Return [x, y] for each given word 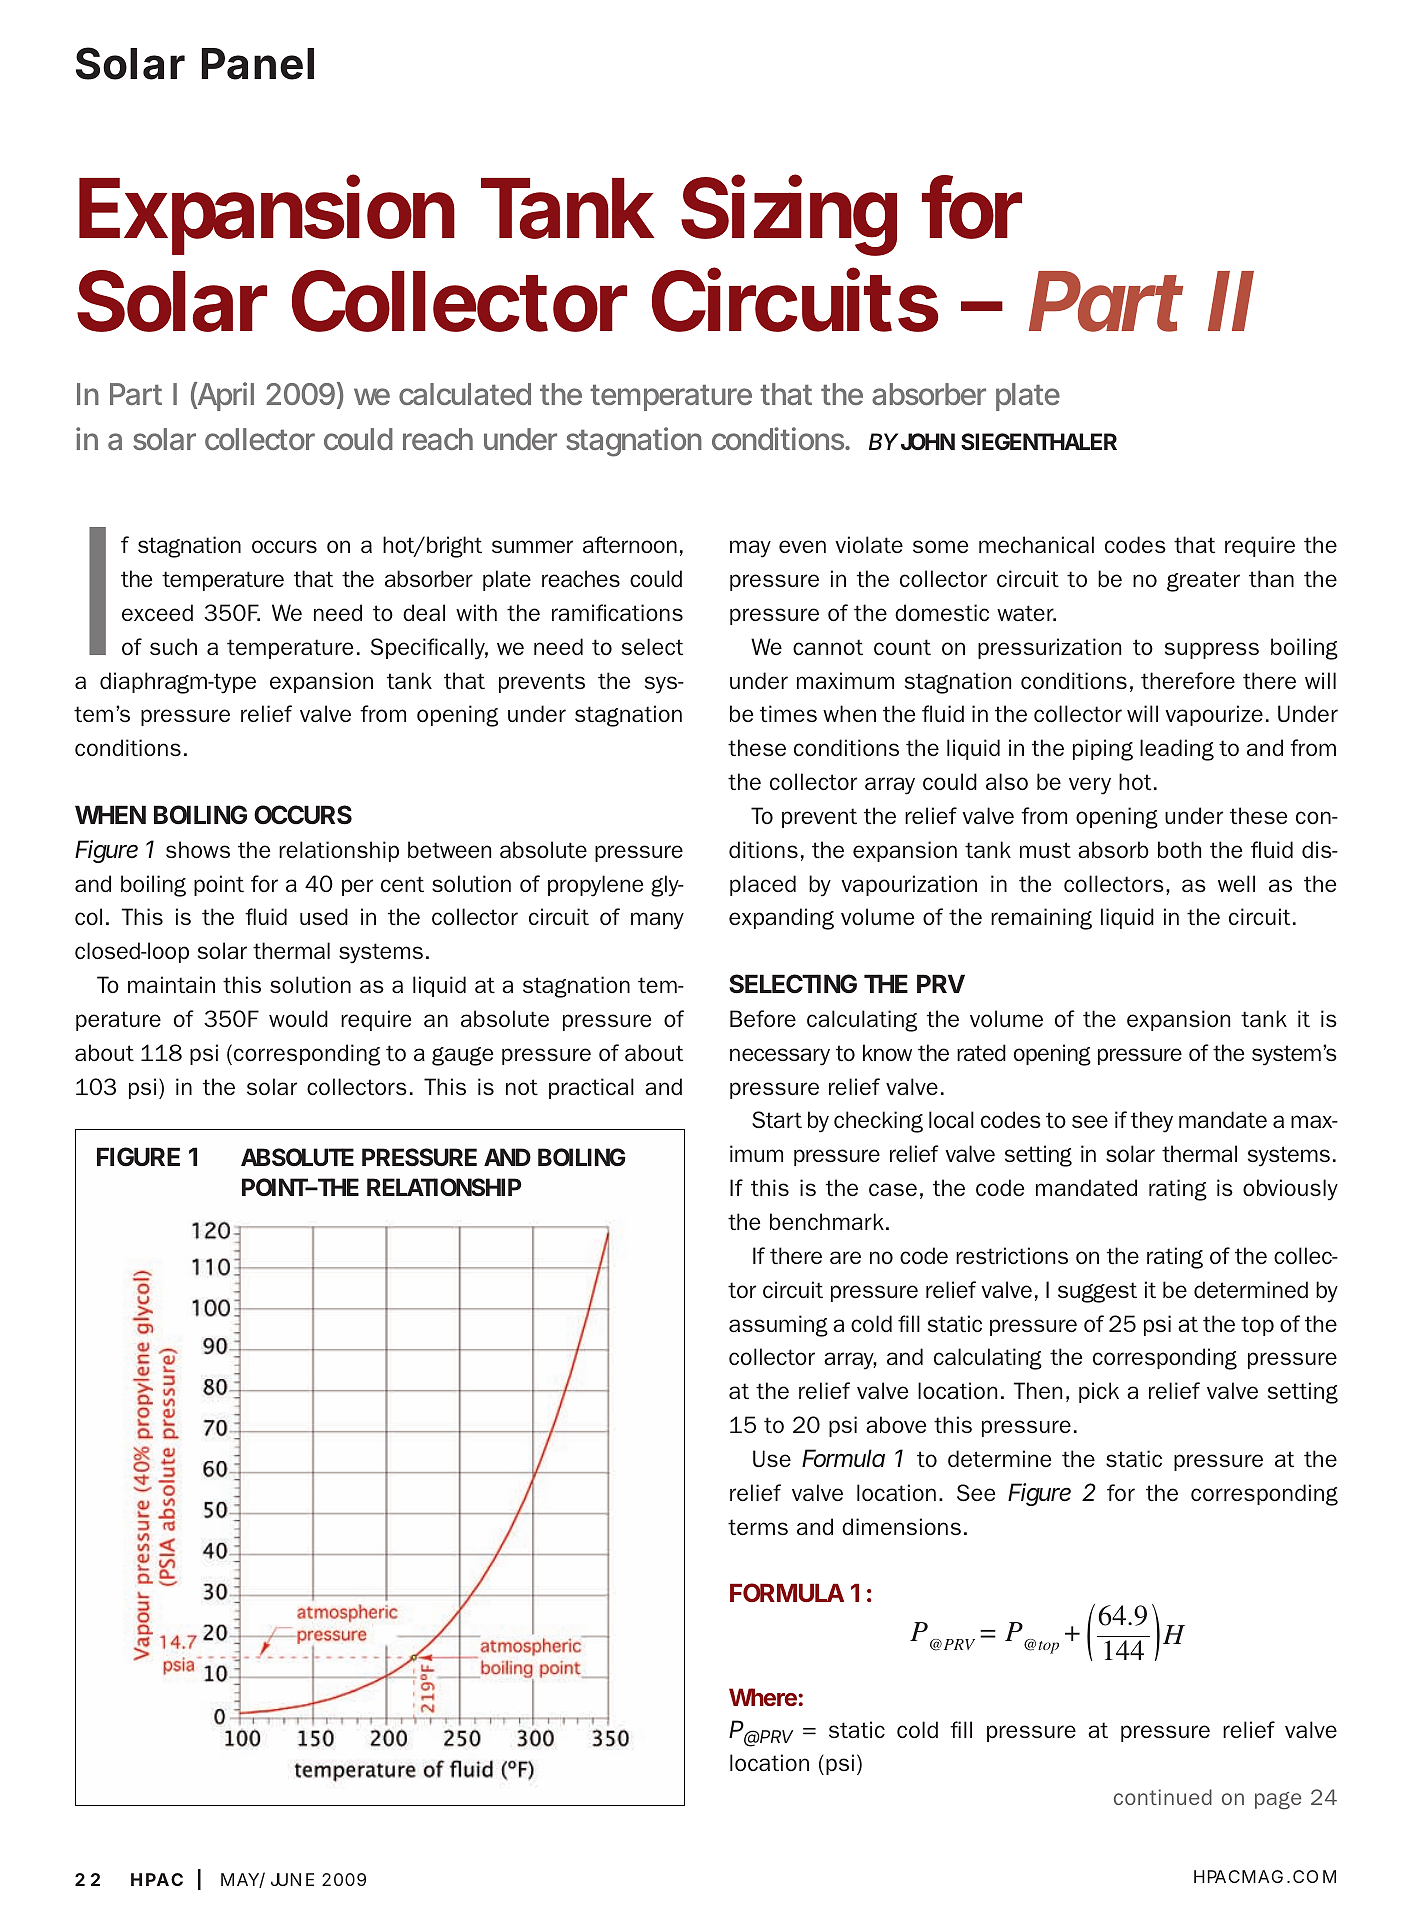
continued [1163, 1797]
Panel [258, 64]
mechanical [1036, 544]
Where [763, 1697]
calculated [465, 394]
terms [758, 1527]
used [324, 916]
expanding [781, 919]
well [1236, 883]
